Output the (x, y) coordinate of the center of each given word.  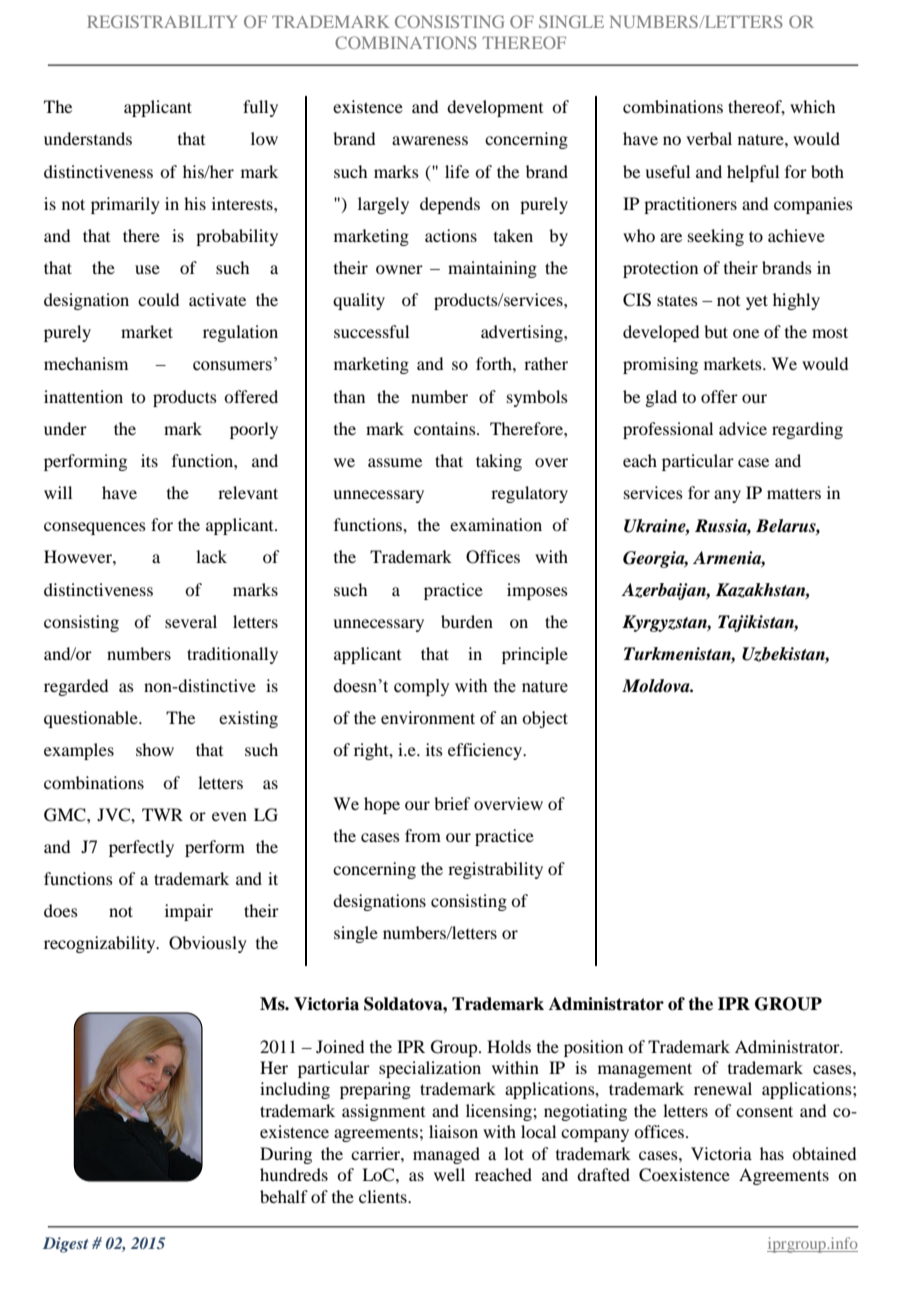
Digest (66, 1245)
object (545, 719)
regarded (76, 687)
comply (422, 687)
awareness (430, 140)
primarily (125, 205)
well (449, 1174)
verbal (709, 138)
